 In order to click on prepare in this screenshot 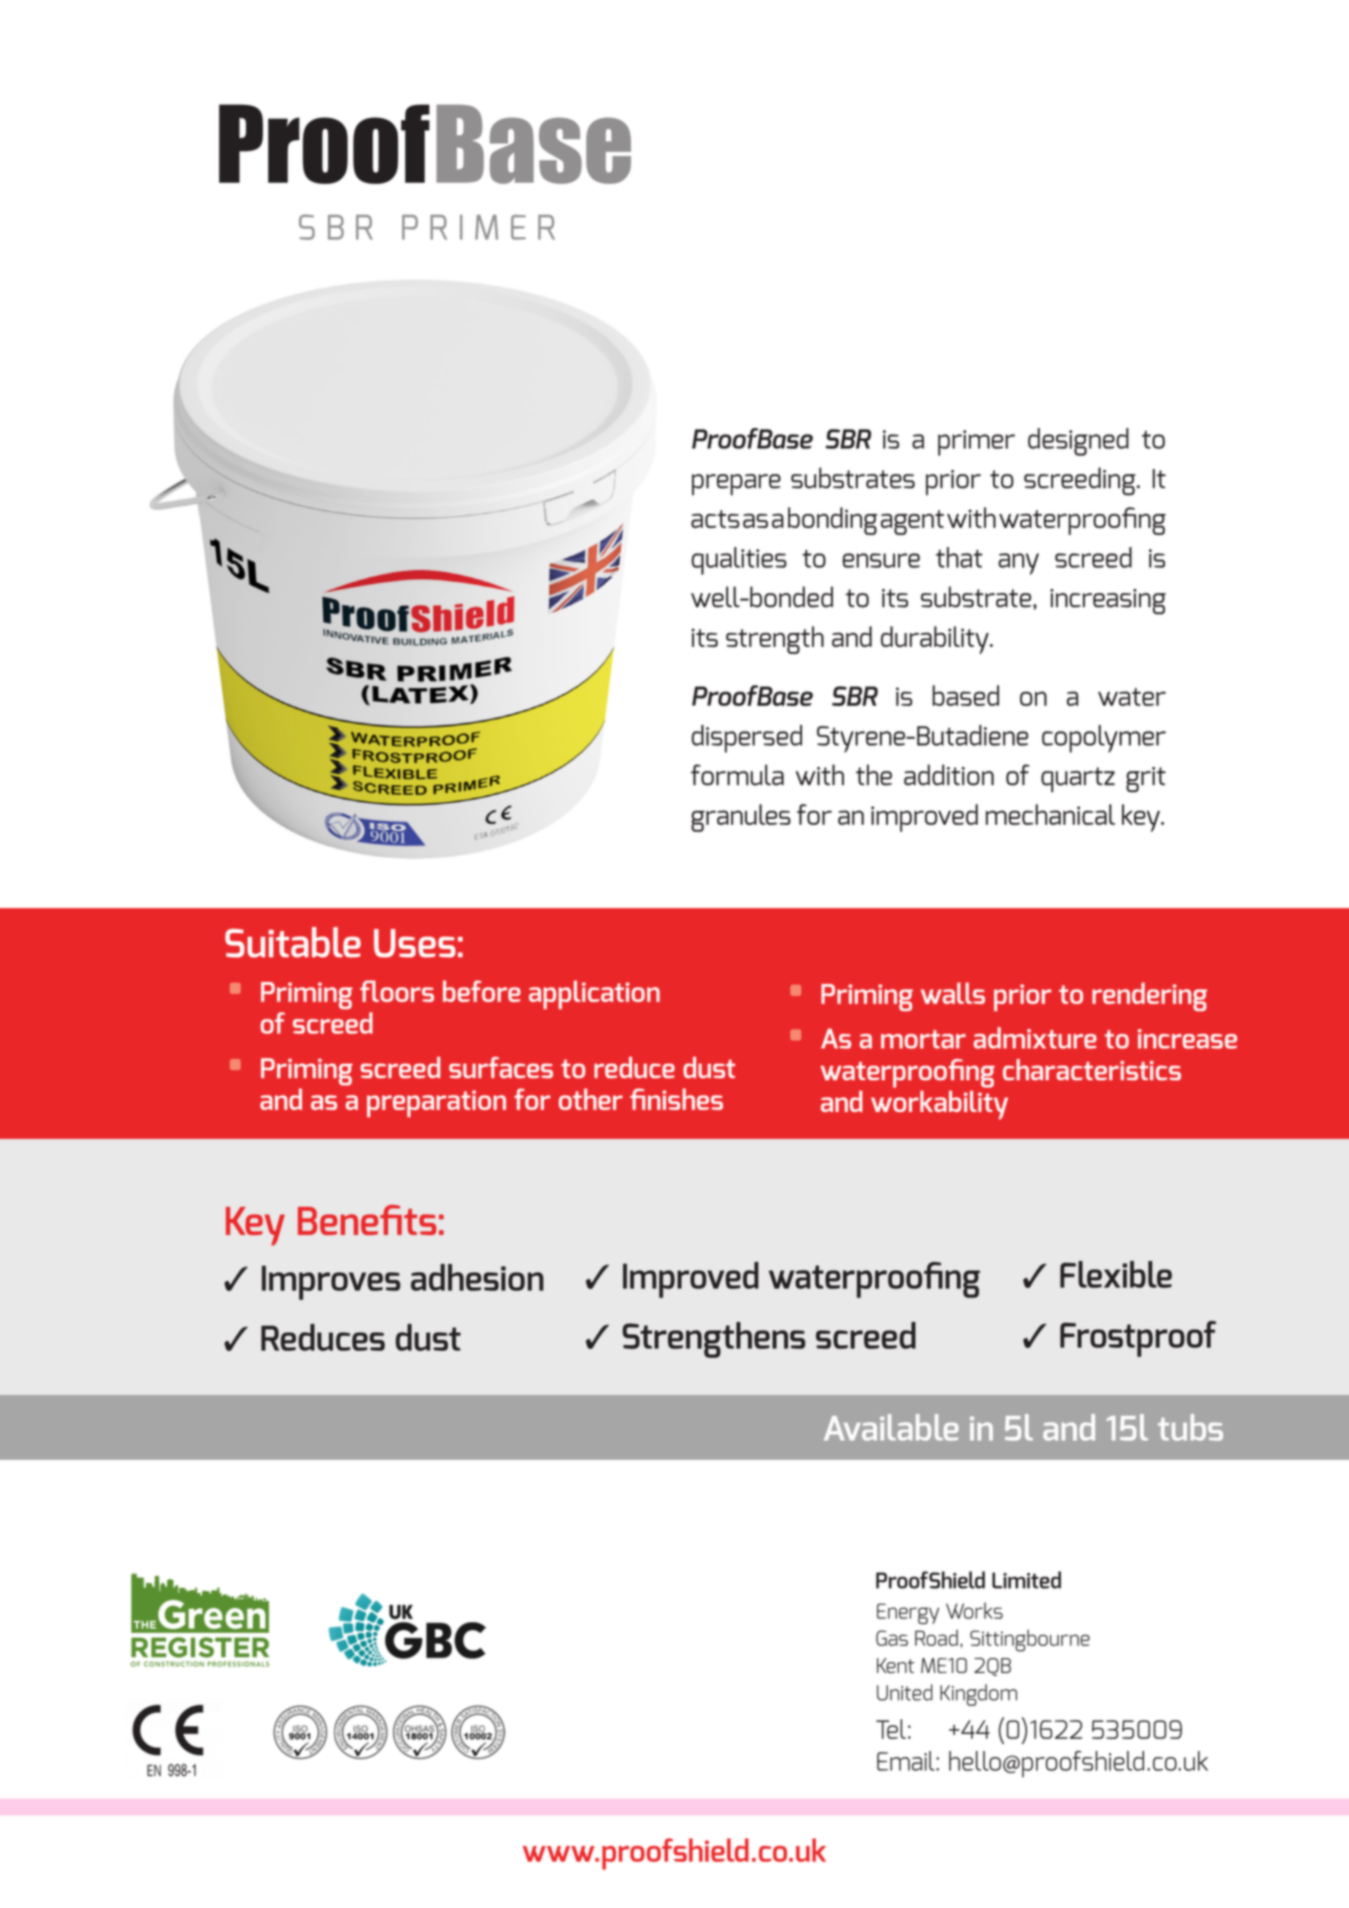, I will do `click(736, 484)`.
